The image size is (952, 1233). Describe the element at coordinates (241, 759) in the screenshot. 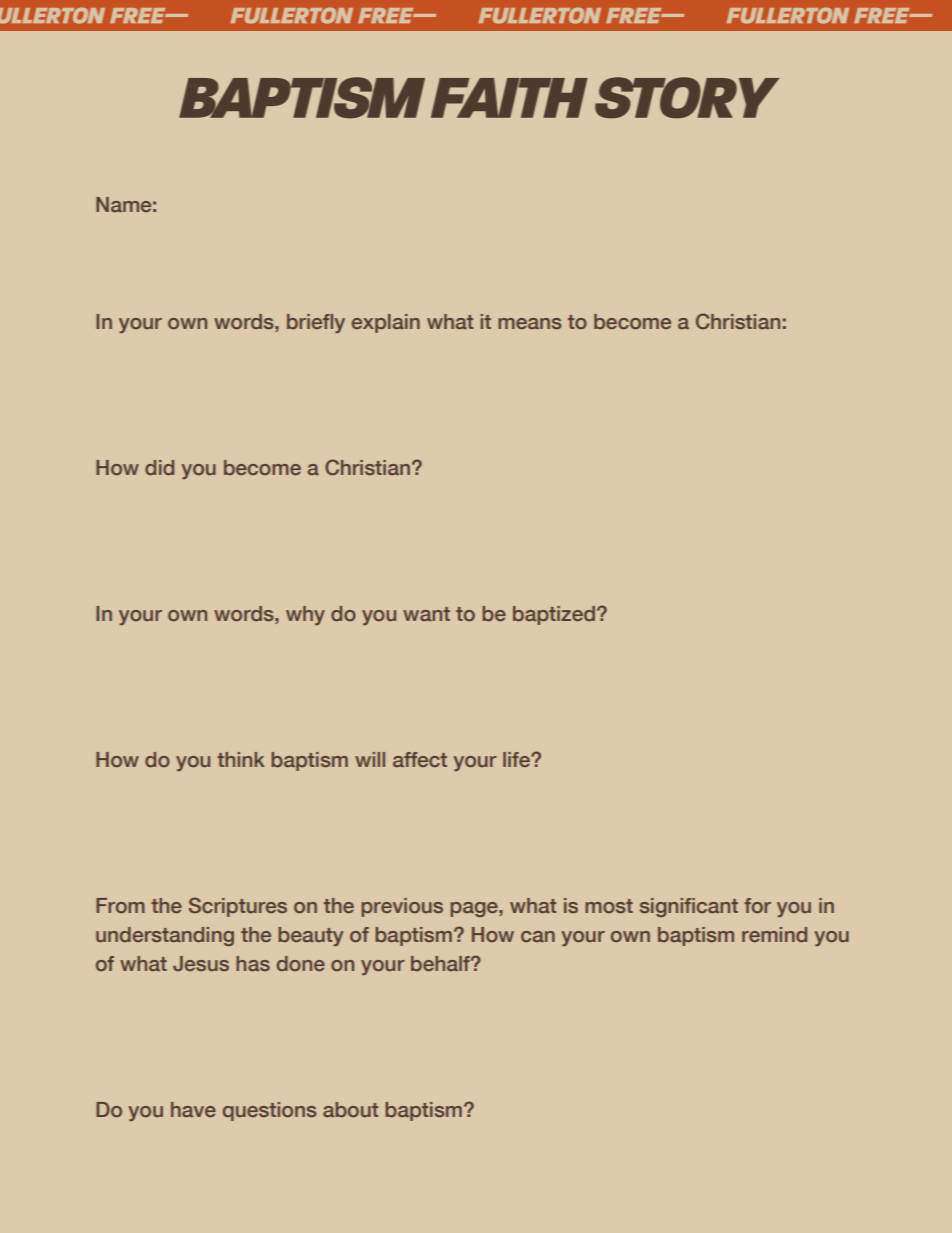

I see `think` at that location.
